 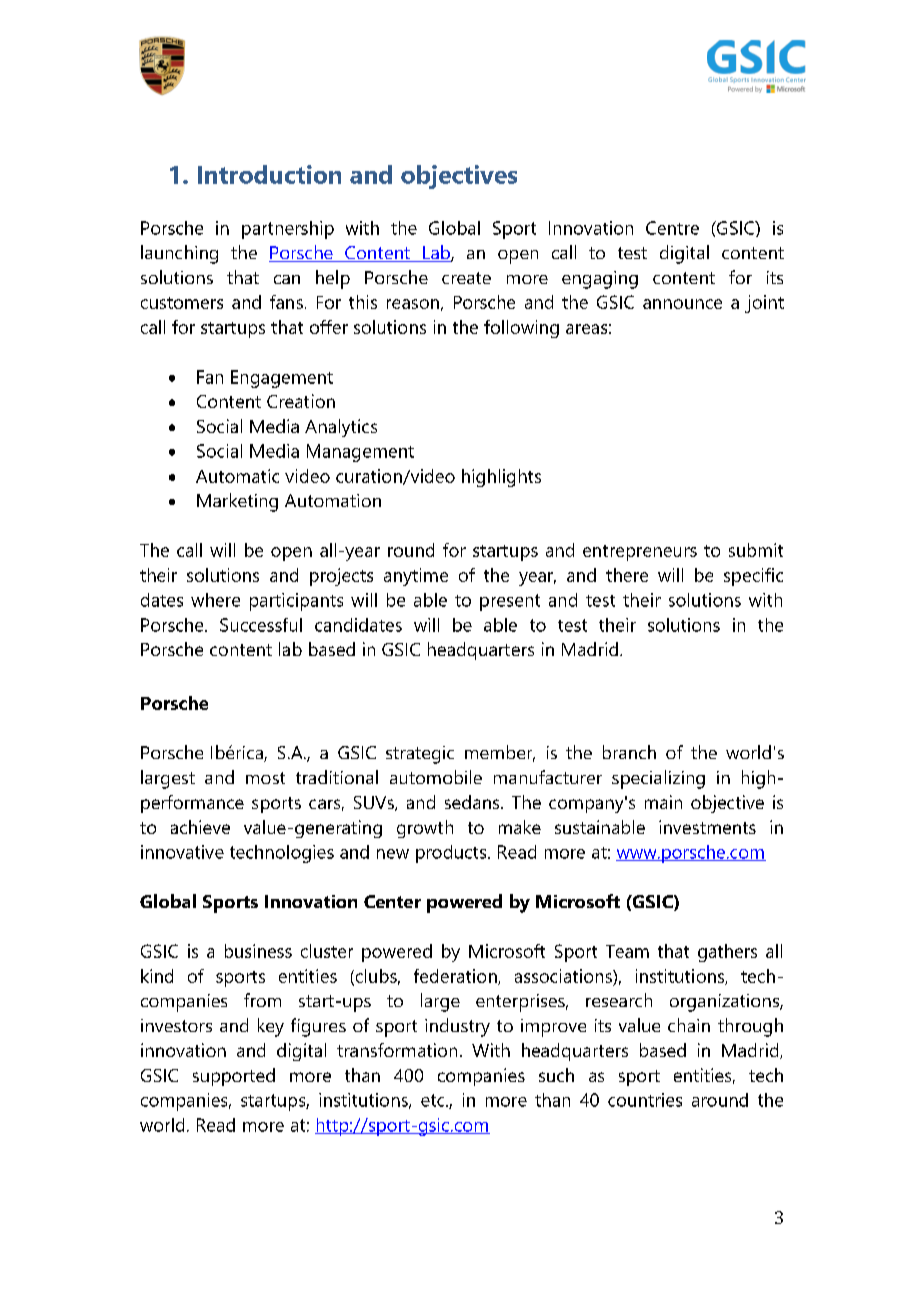 I want to click on Centre, so click(x=672, y=228).
